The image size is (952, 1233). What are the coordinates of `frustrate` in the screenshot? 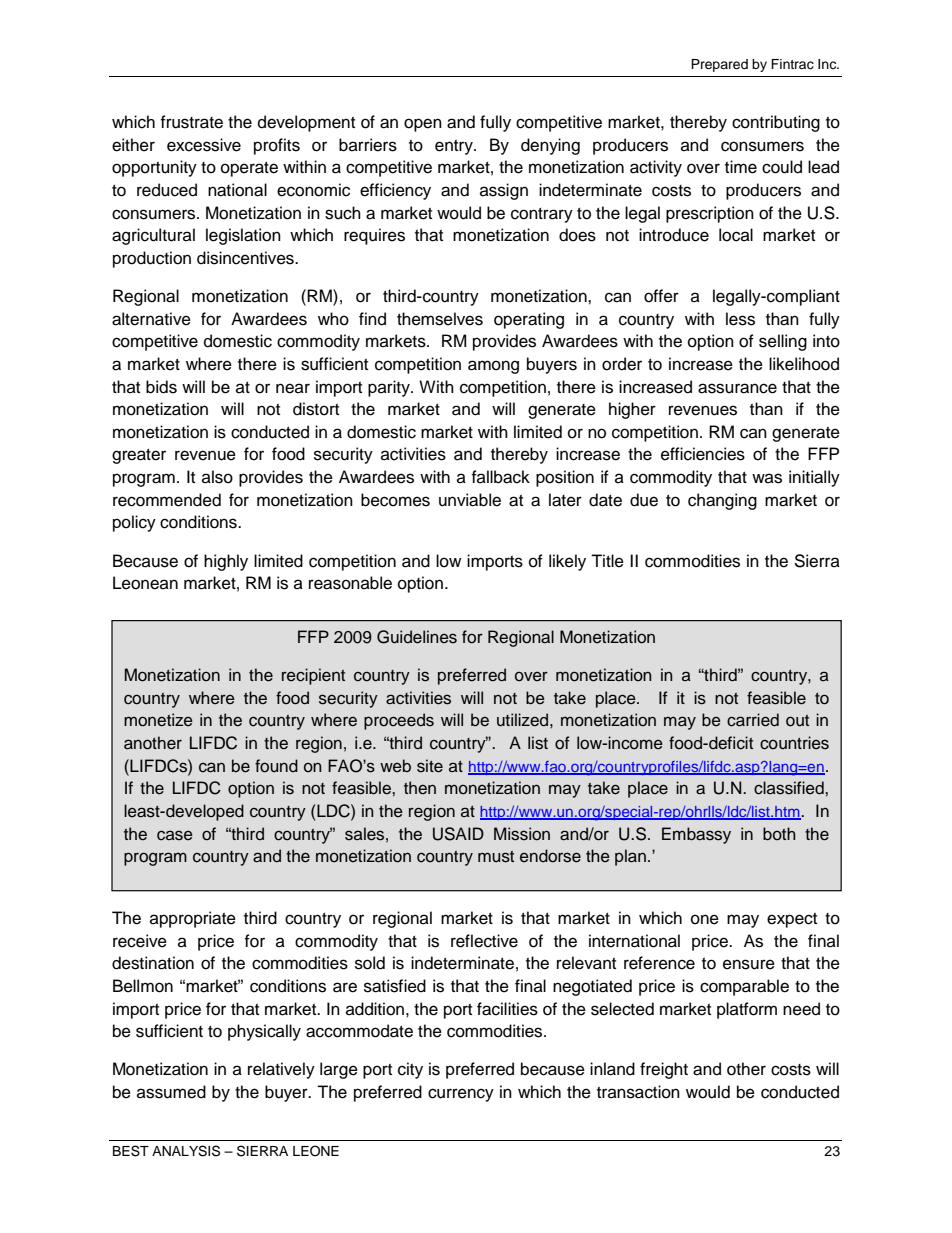 It's located at (191, 122).
